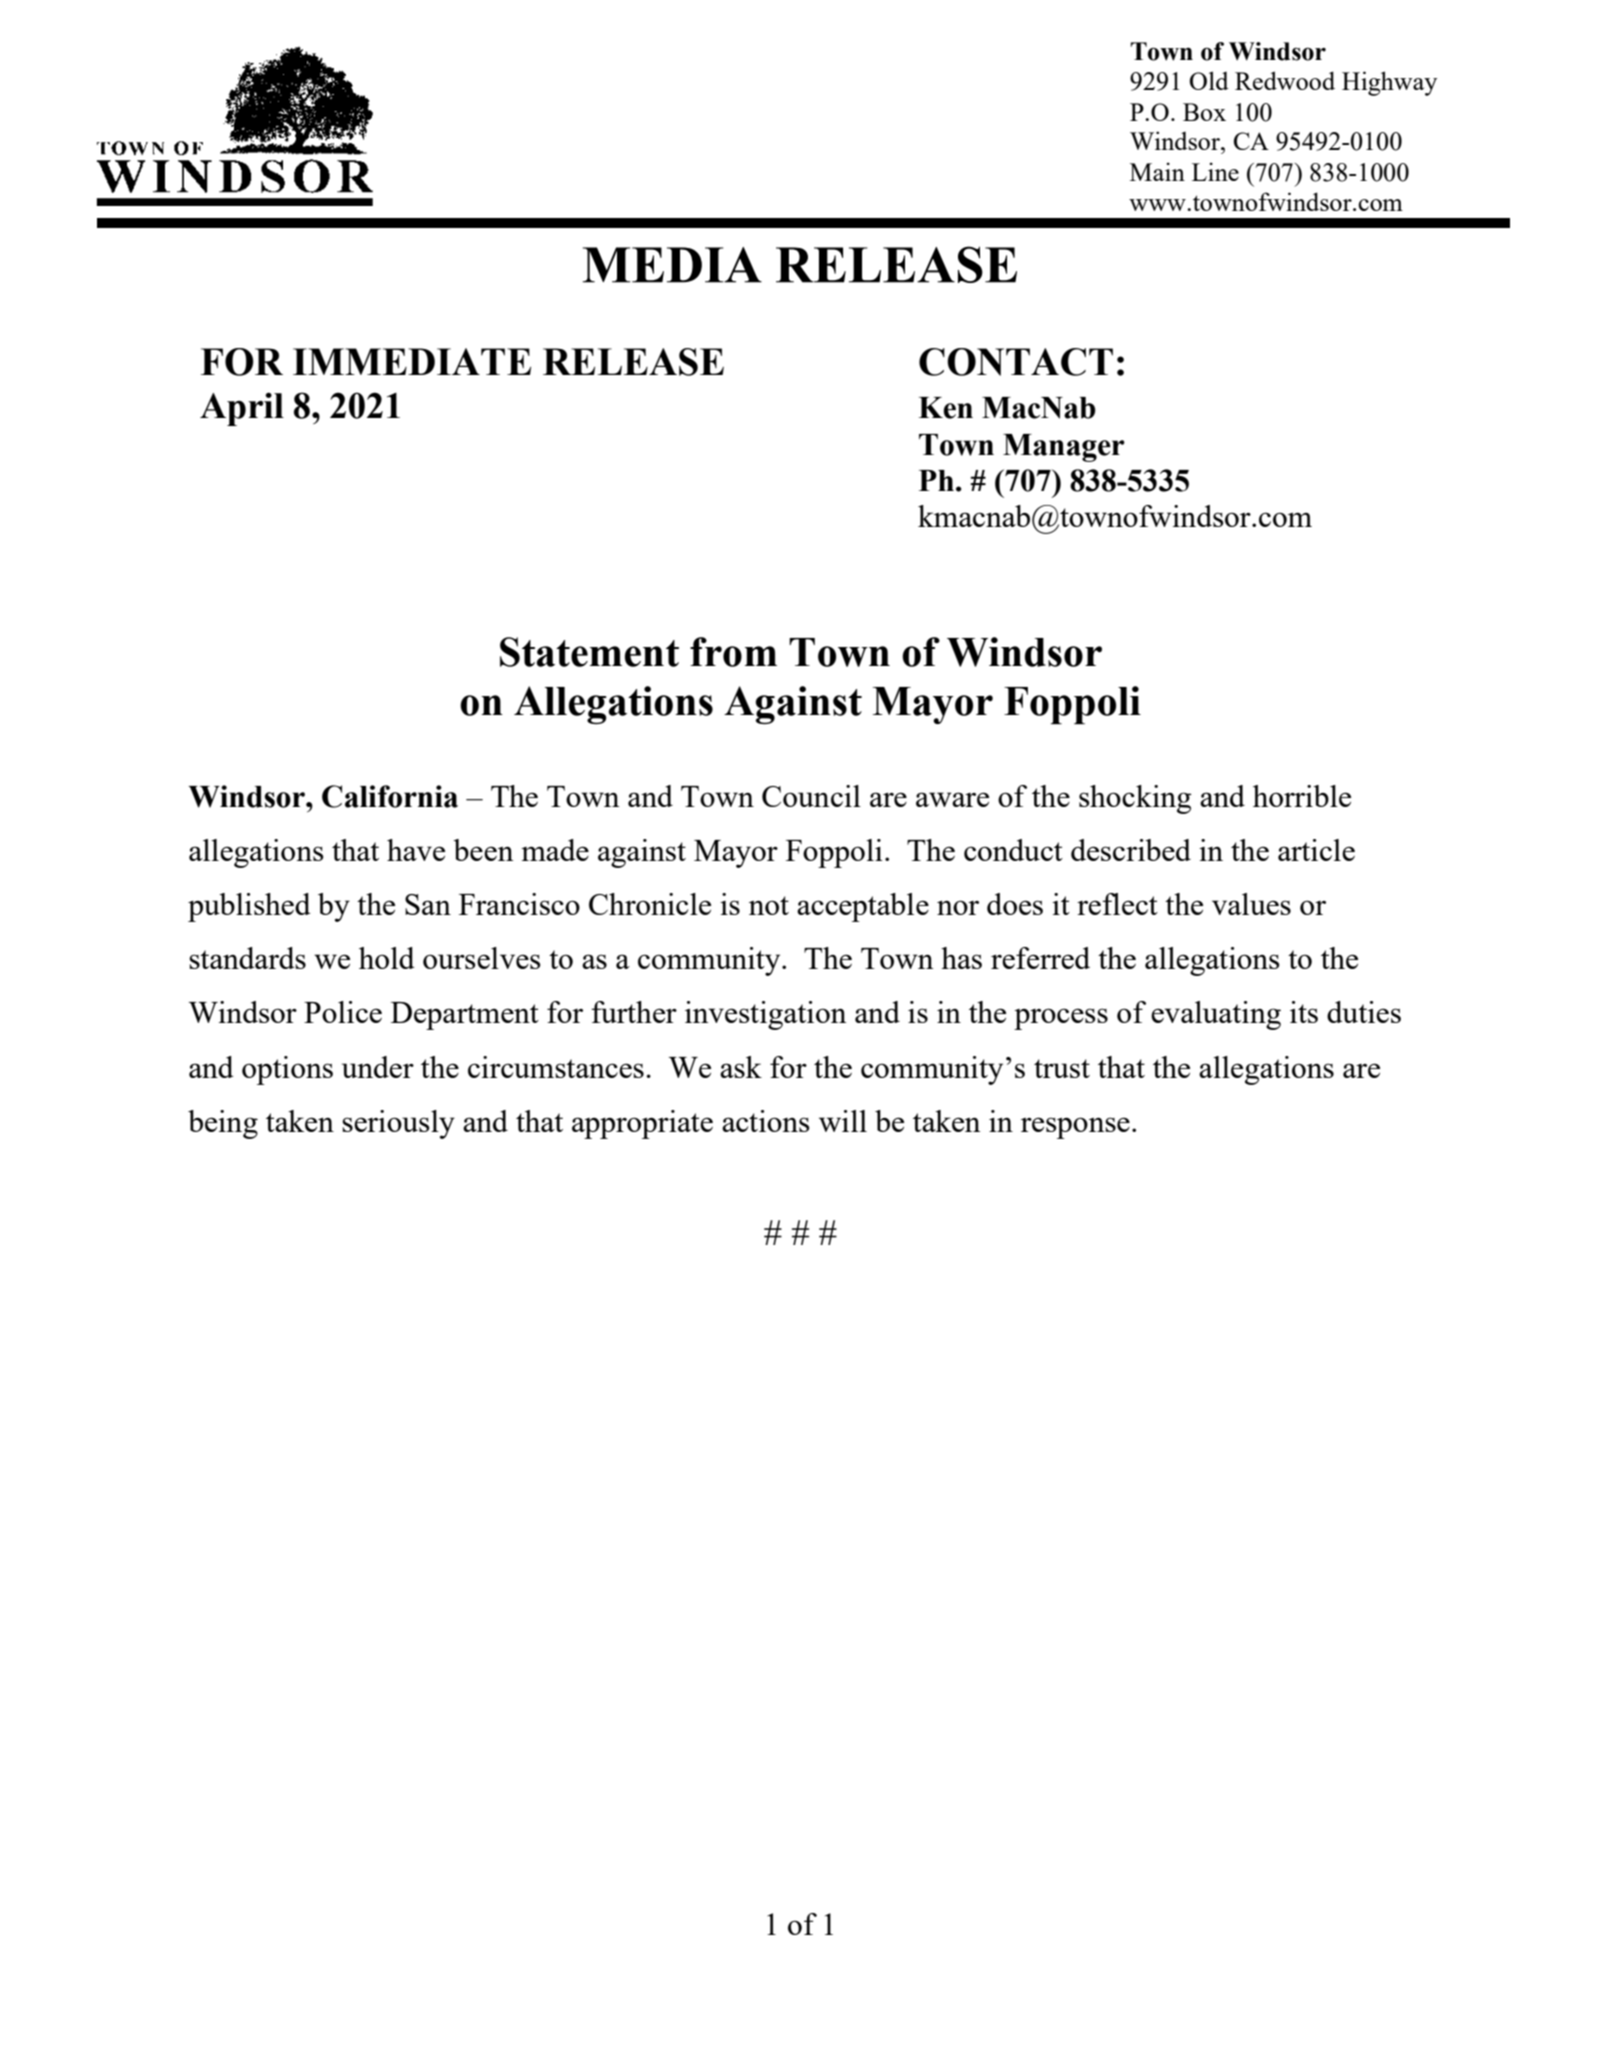 The height and width of the screenshot is (2072, 1601). I want to click on under, so click(378, 1067).
